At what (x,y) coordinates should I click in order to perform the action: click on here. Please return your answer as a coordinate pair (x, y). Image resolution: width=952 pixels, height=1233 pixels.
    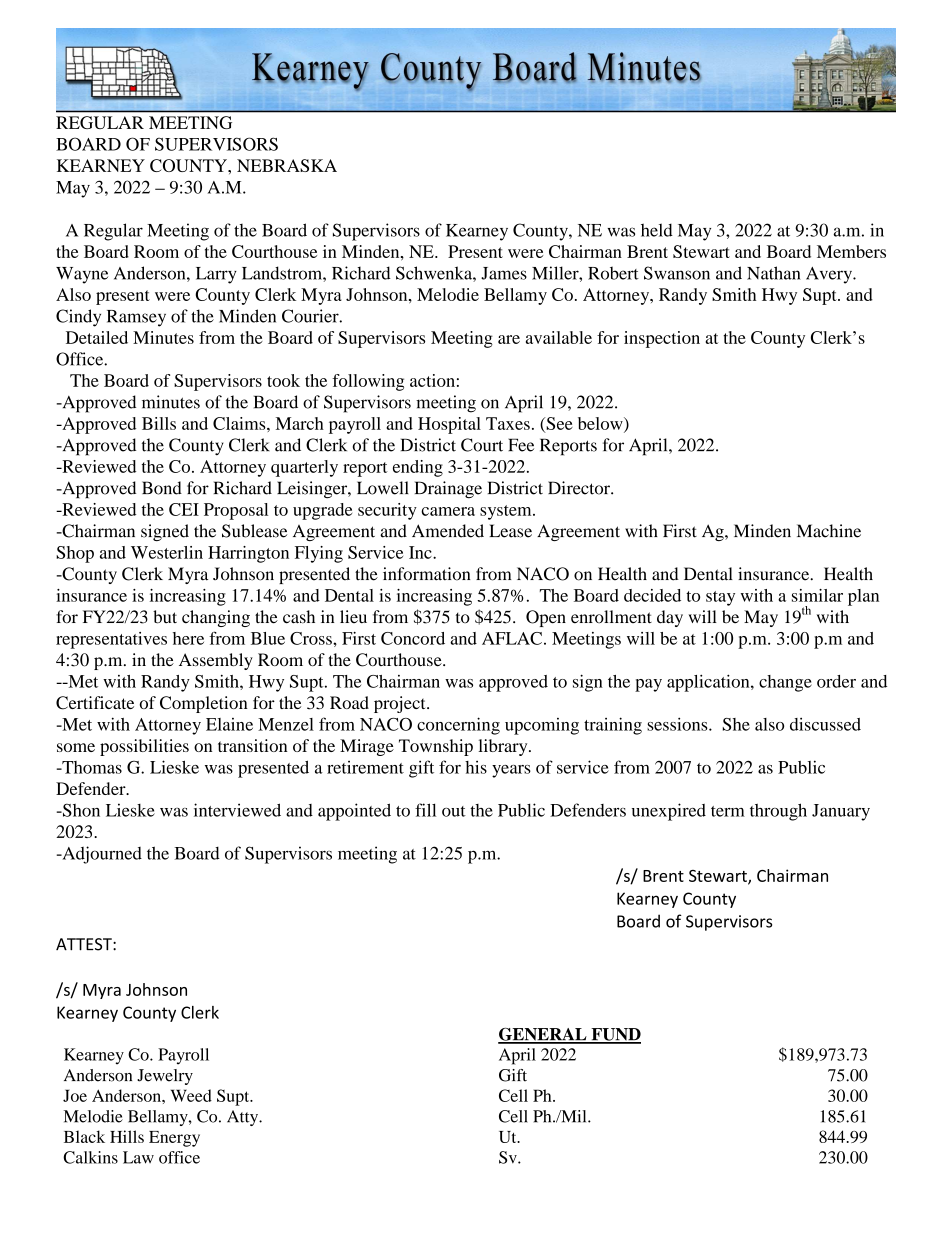
    Looking at the image, I should click on (188, 638).
